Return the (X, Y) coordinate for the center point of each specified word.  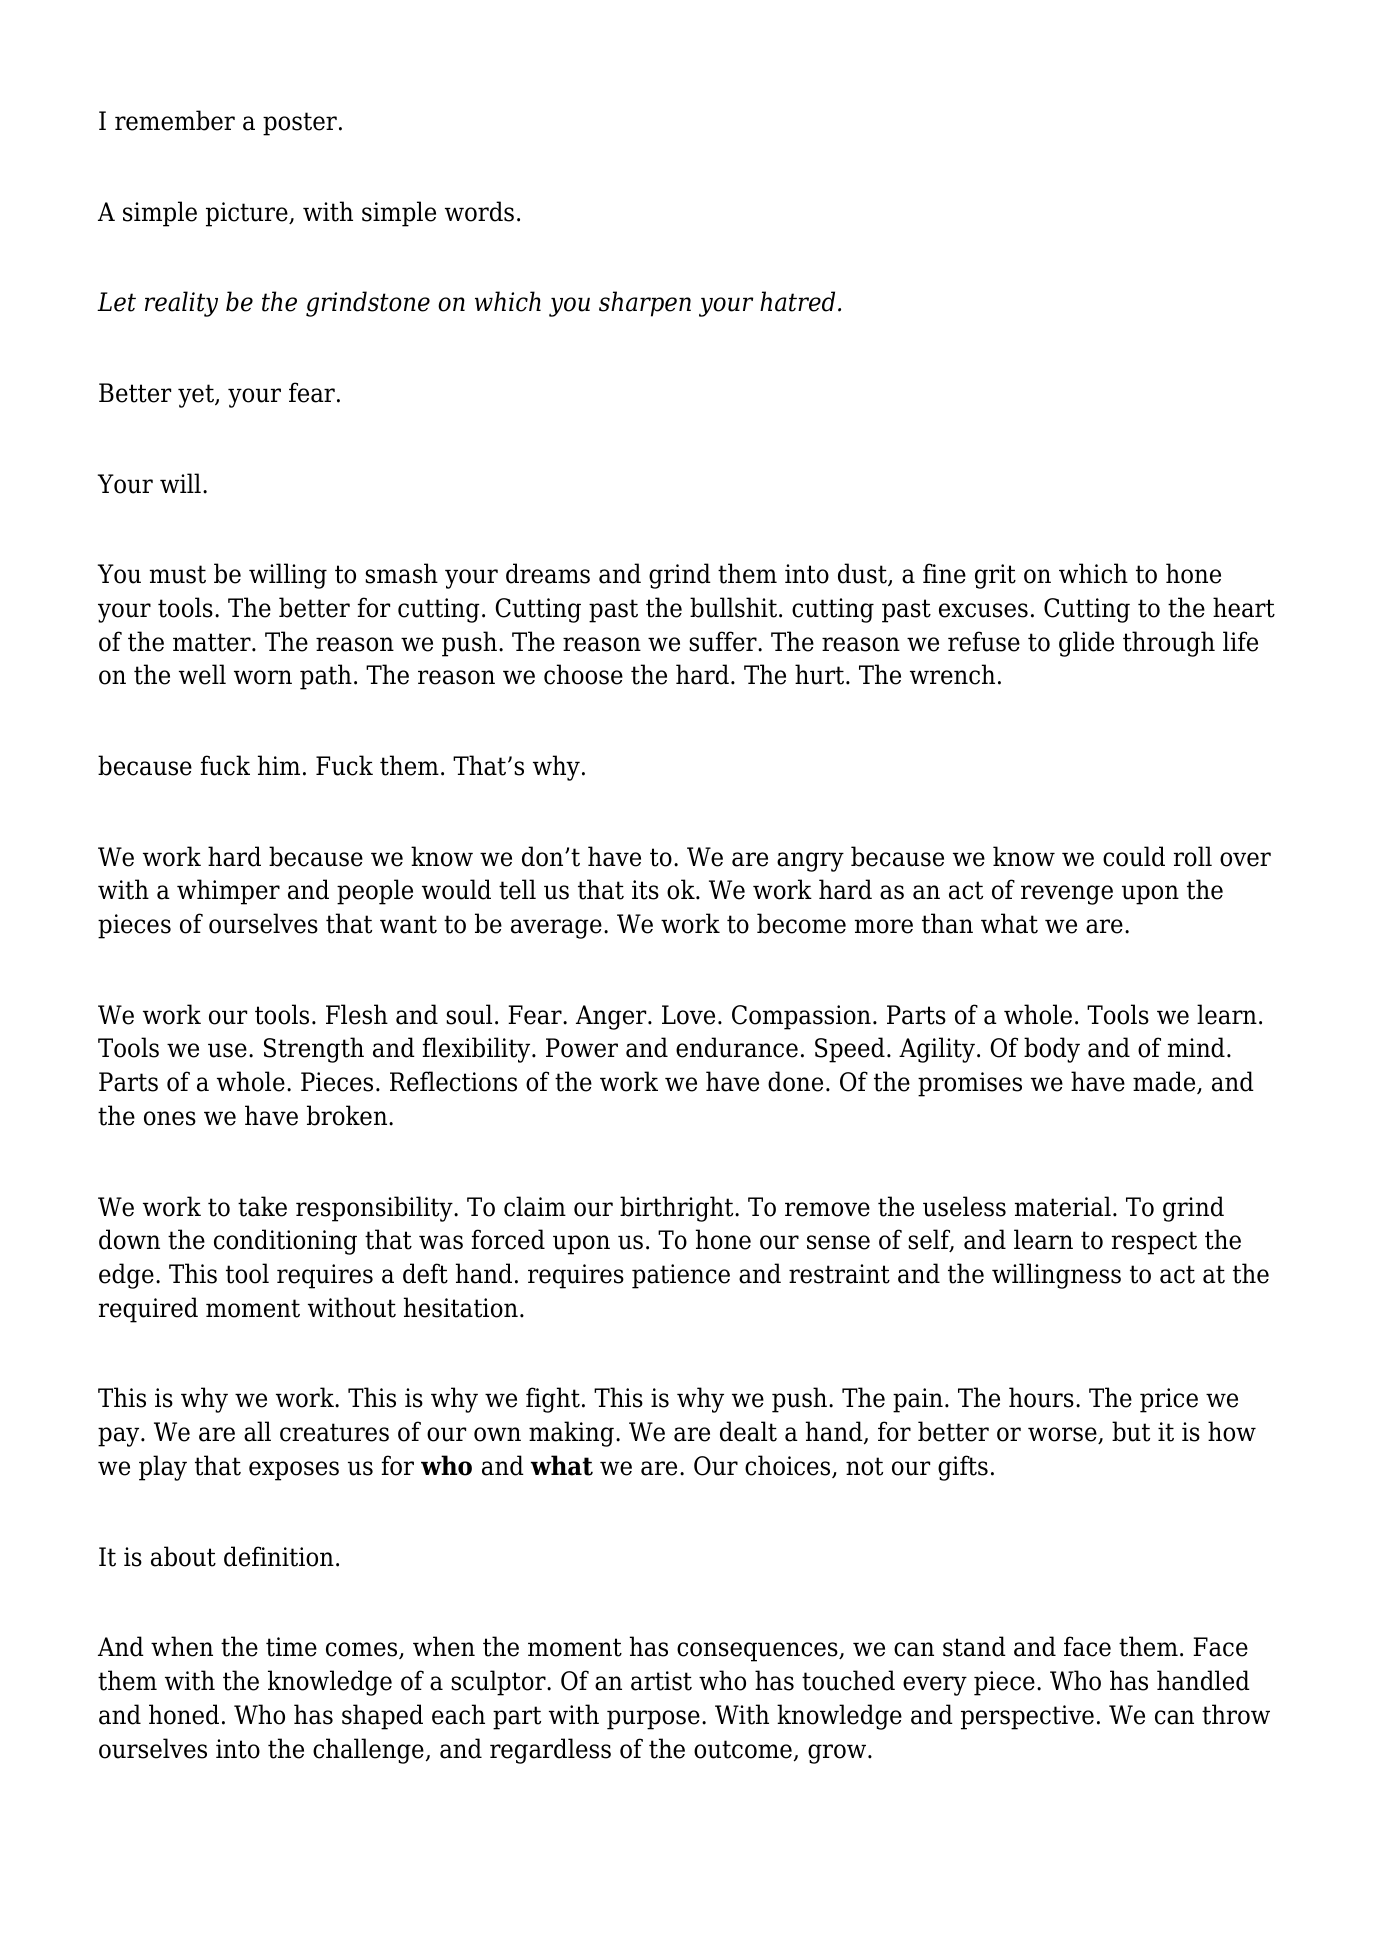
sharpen (645, 304)
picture (248, 214)
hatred (797, 301)
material (1063, 1206)
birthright (678, 1209)
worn (263, 677)
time (291, 1647)
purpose (653, 1720)
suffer (724, 641)
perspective (1027, 1717)
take (262, 1206)
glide (1086, 644)
